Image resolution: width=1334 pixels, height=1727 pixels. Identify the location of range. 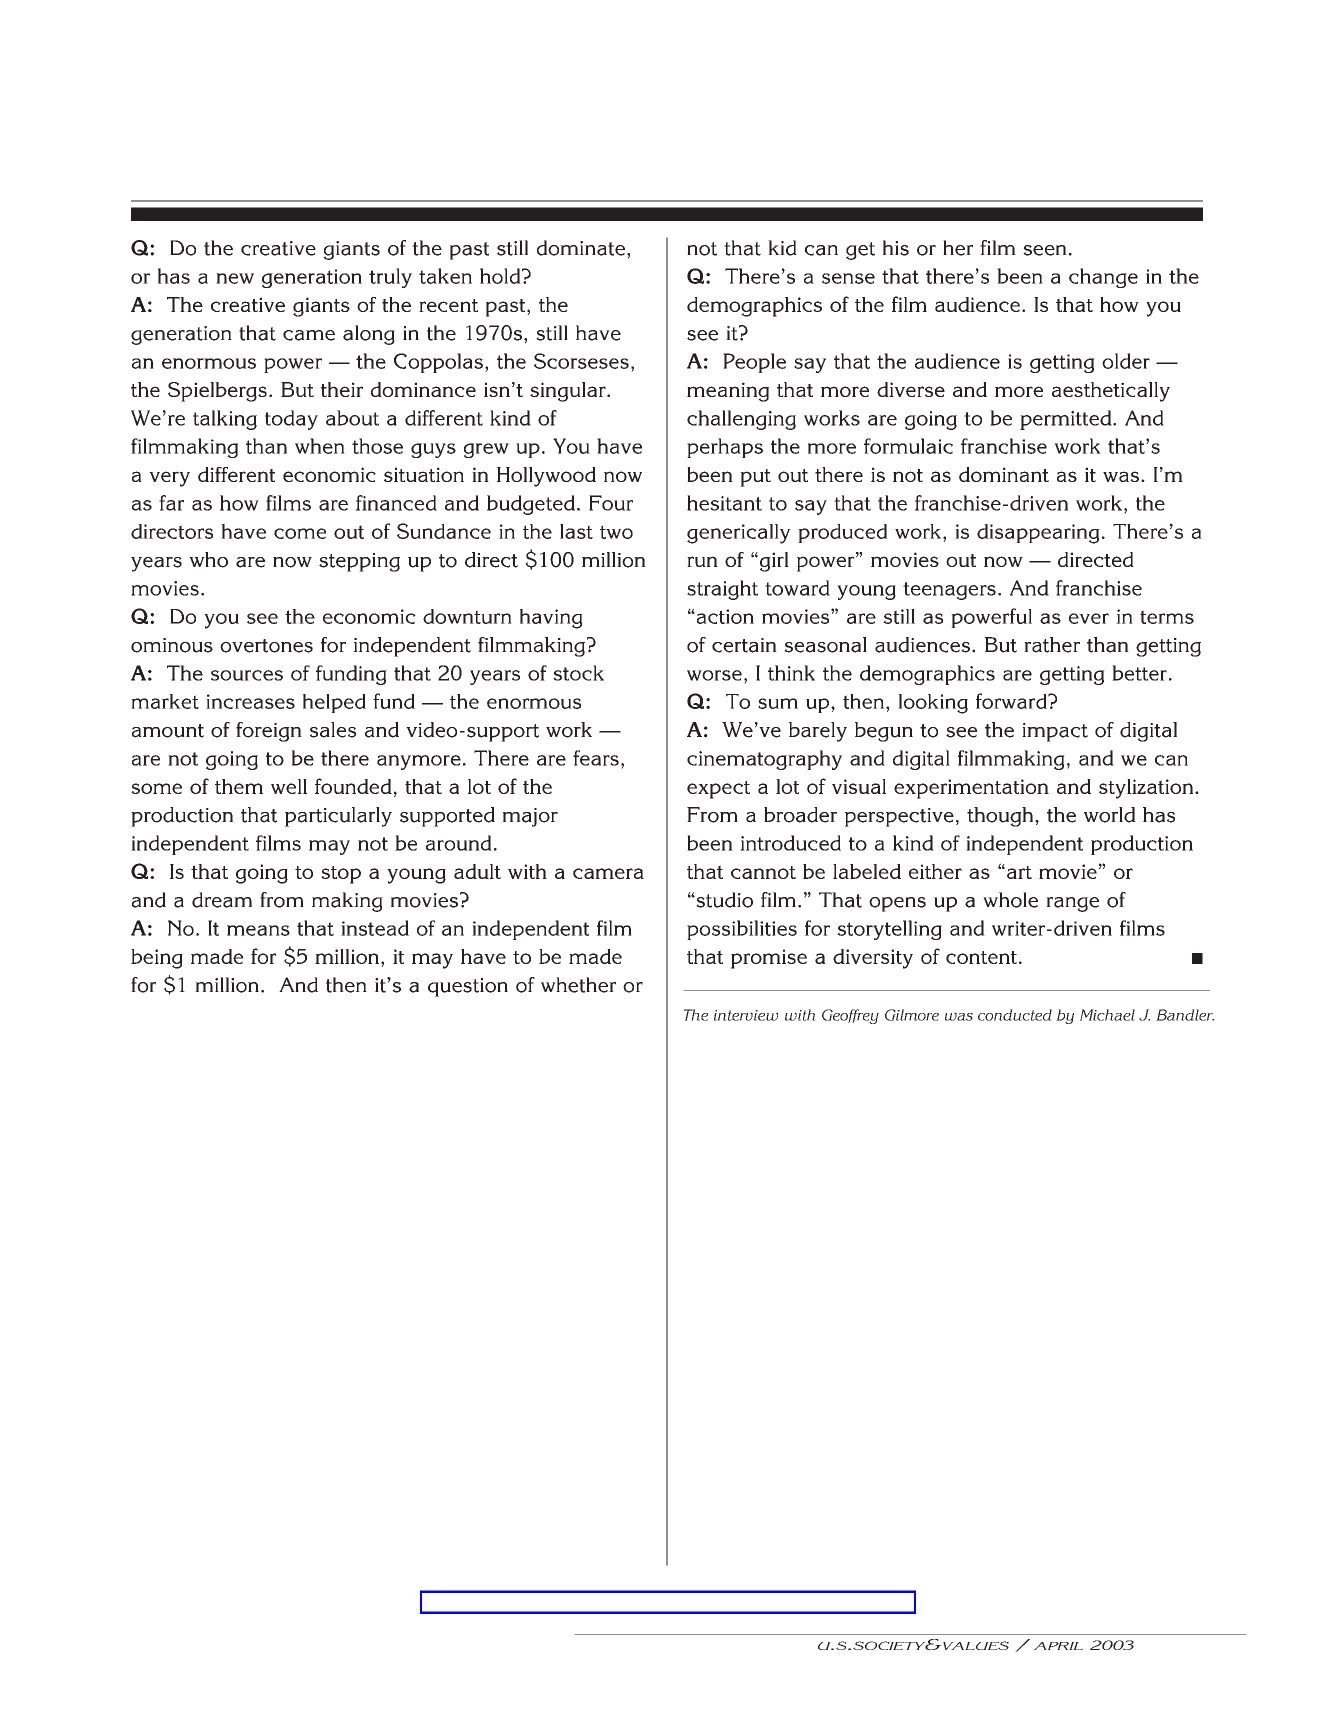
(1072, 904).
